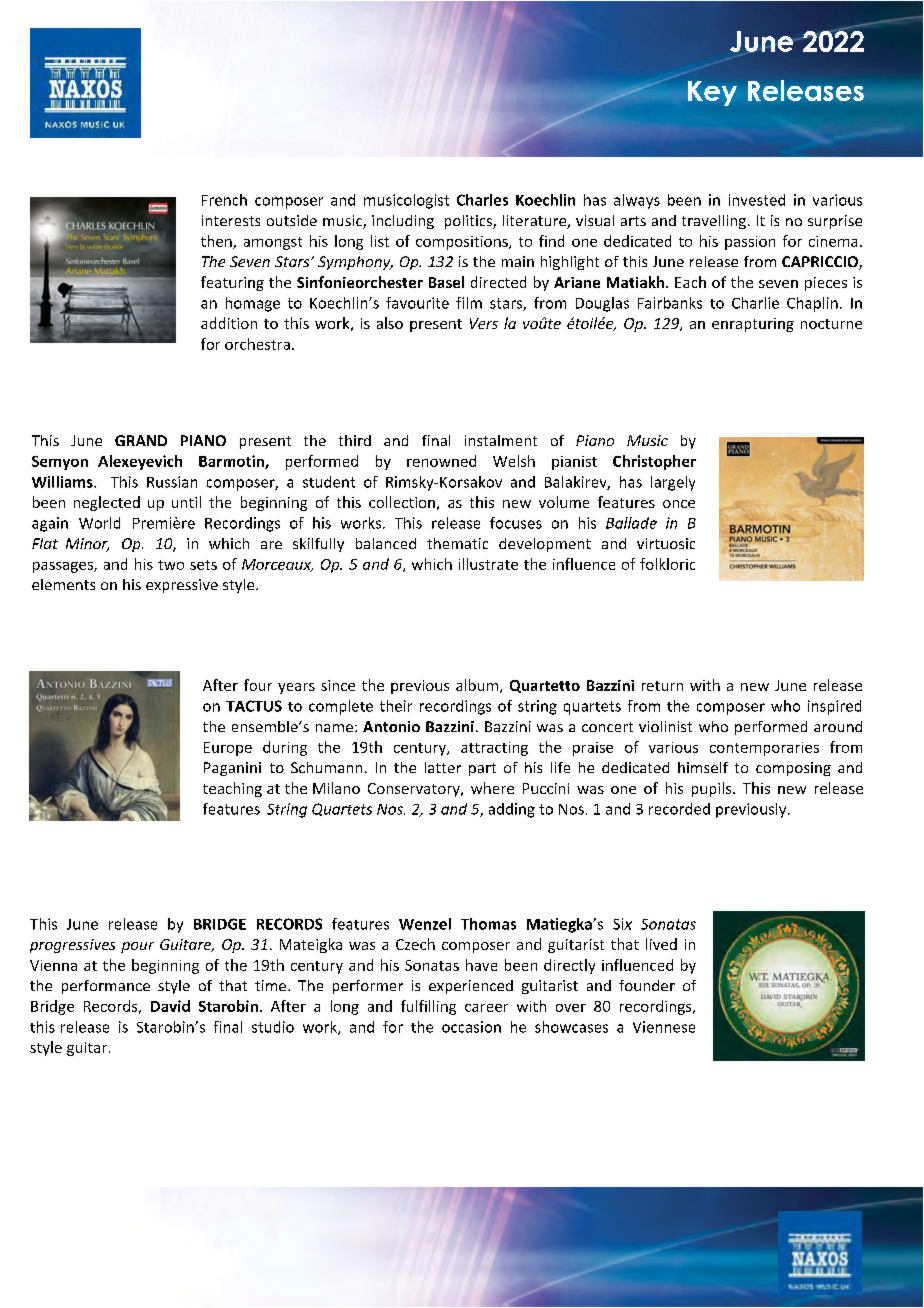 The height and width of the image is (1308, 924). Describe the element at coordinates (501, 440) in the image. I see `instalment` at that location.
